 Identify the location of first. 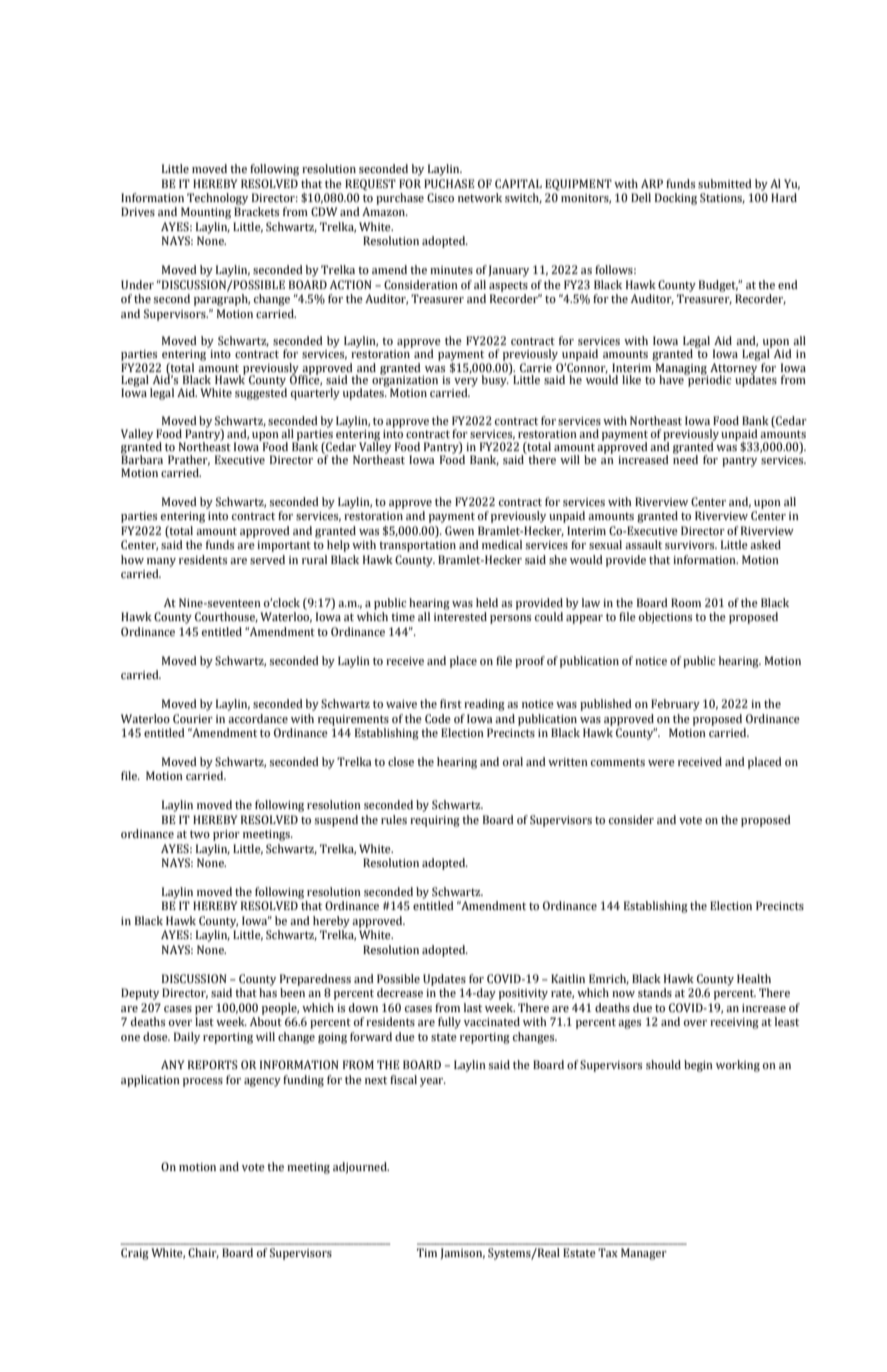
(451, 703).
